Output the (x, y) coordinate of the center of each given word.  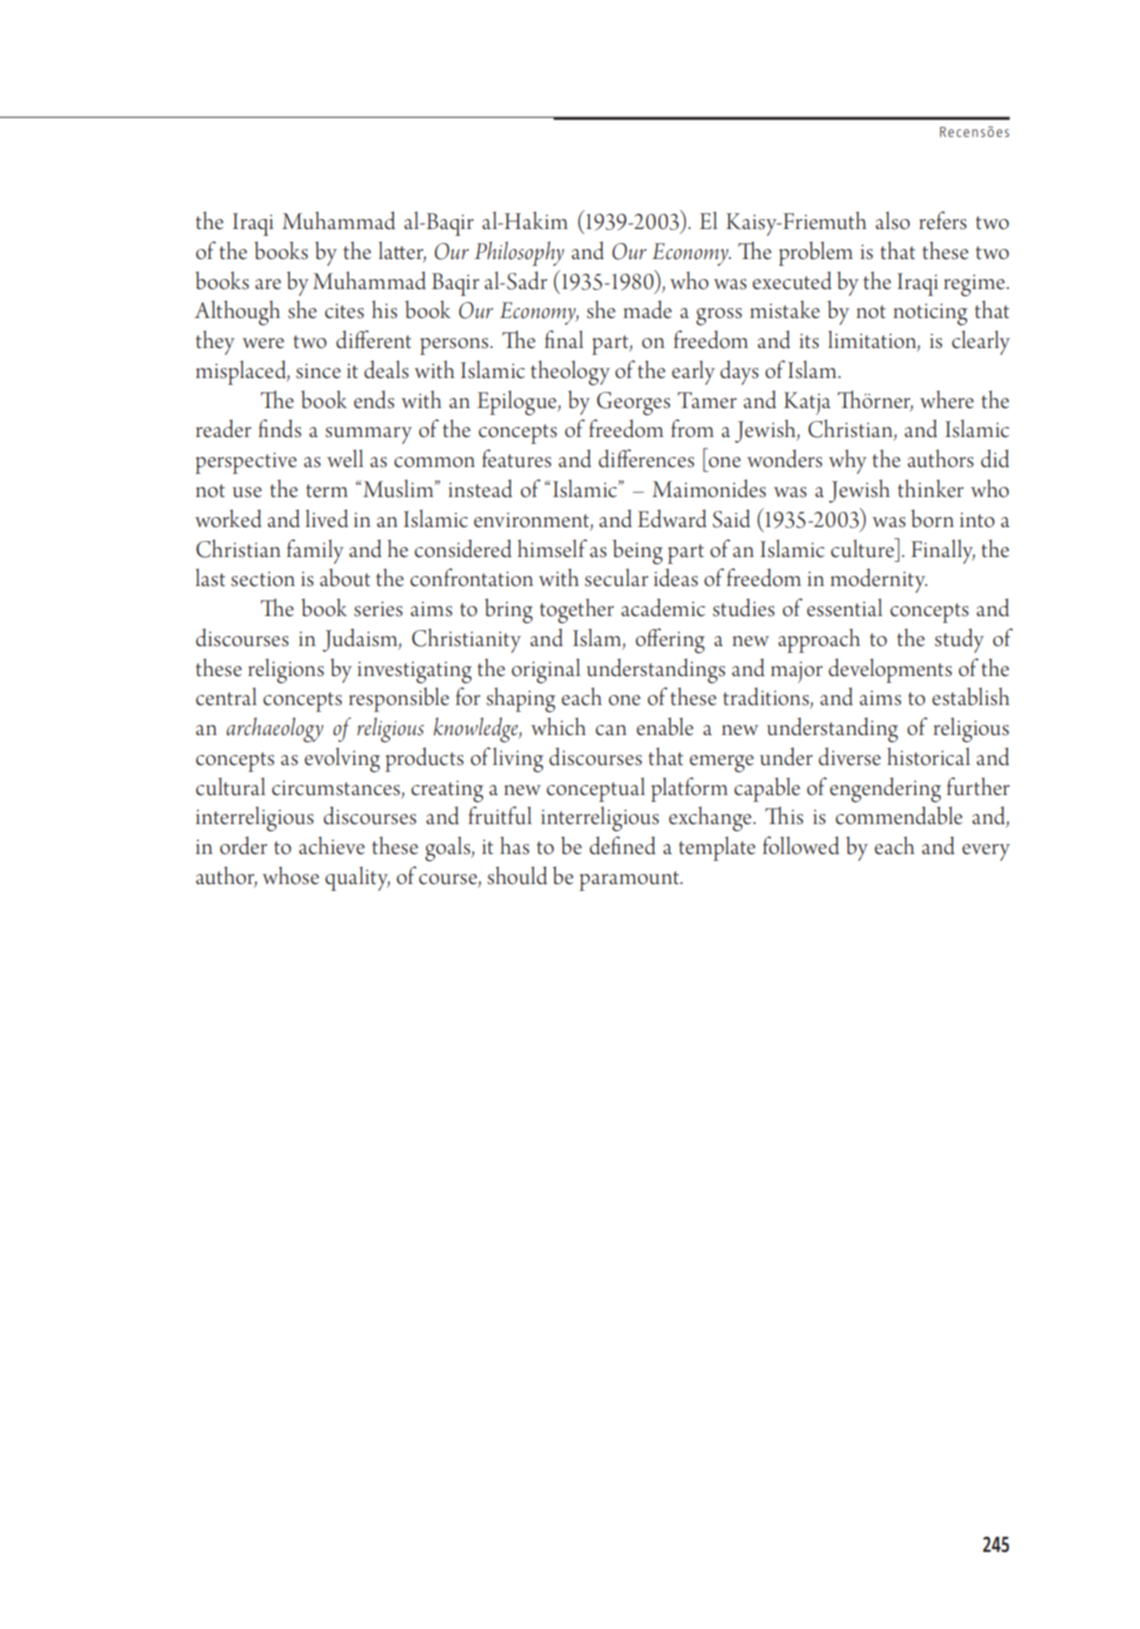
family (315, 551)
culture (864, 548)
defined (623, 845)
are (268, 284)
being (638, 552)
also (893, 220)
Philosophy (519, 253)
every (986, 852)
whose (290, 875)
